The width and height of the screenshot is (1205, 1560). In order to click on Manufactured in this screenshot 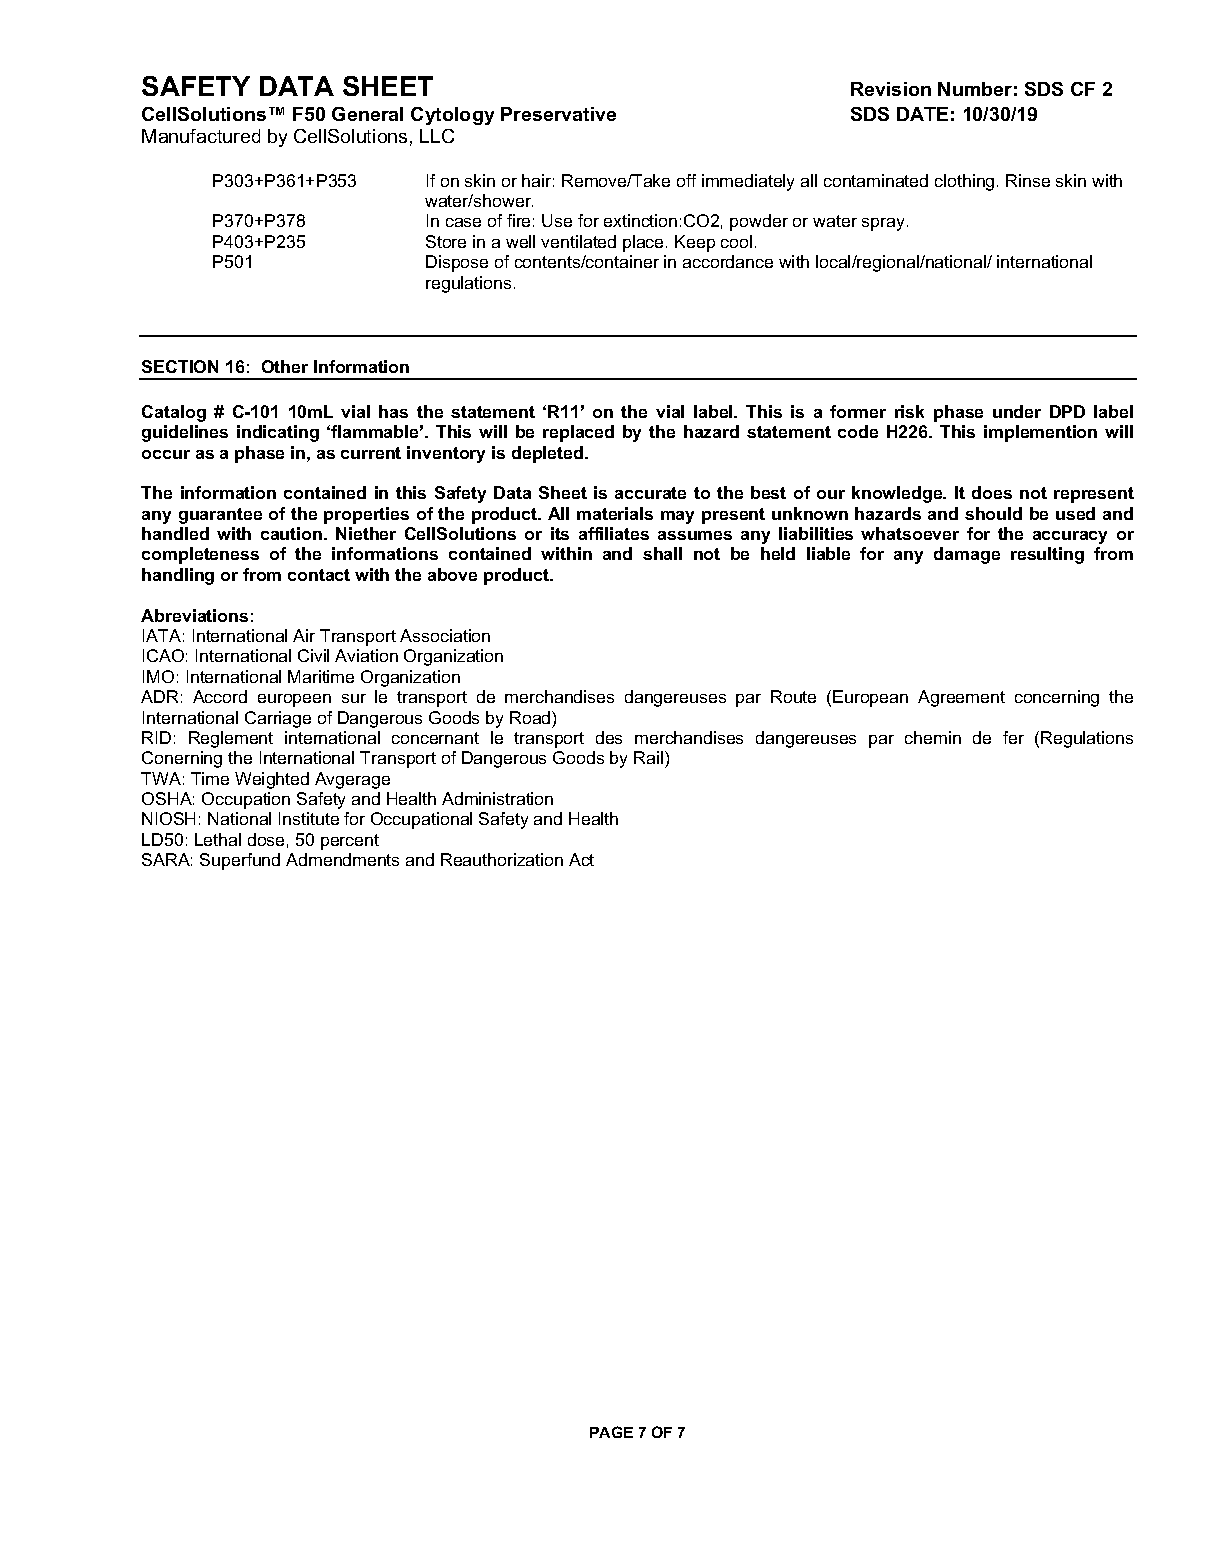, I will do `click(201, 136)`.
